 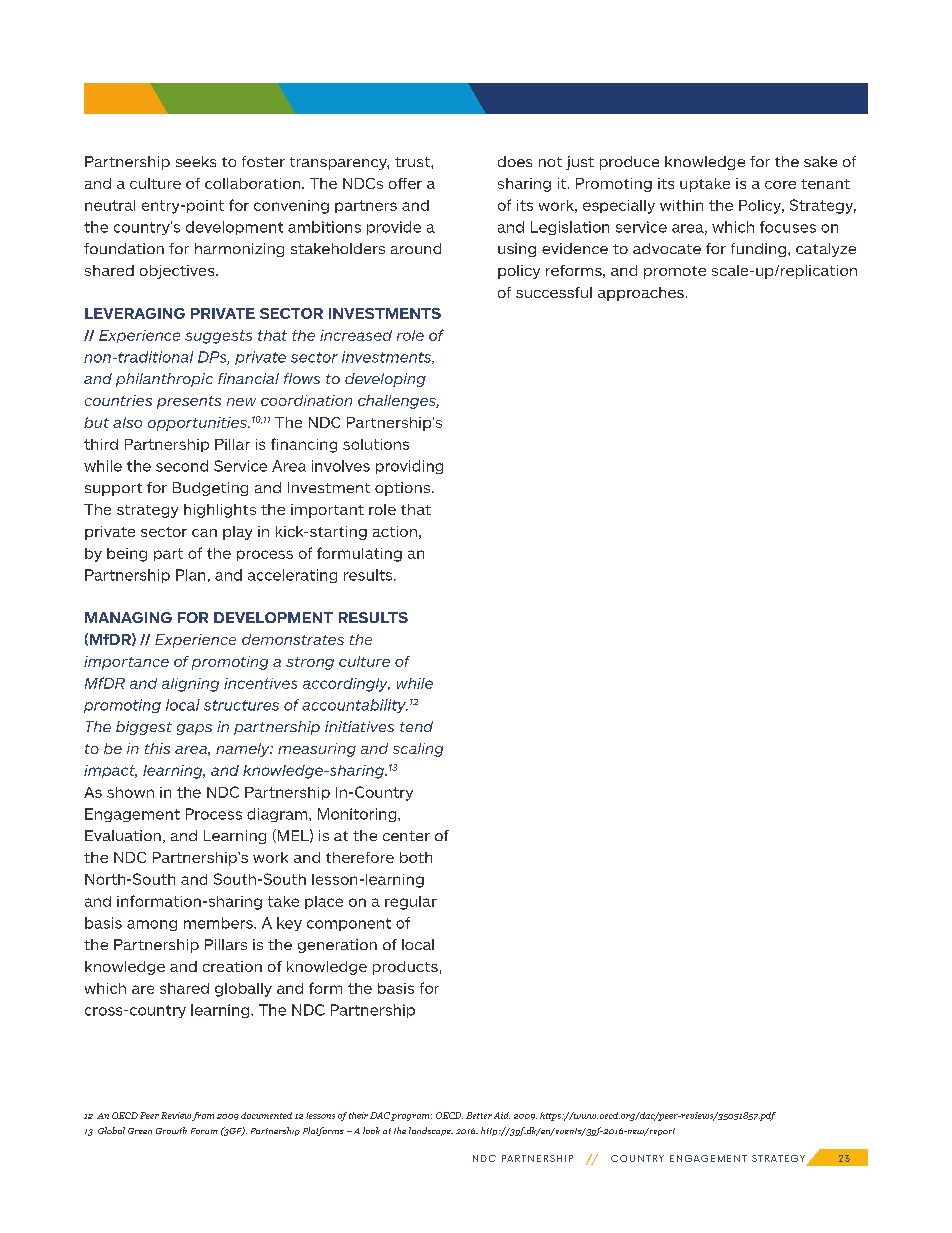 I want to click on presents, so click(x=189, y=402).
